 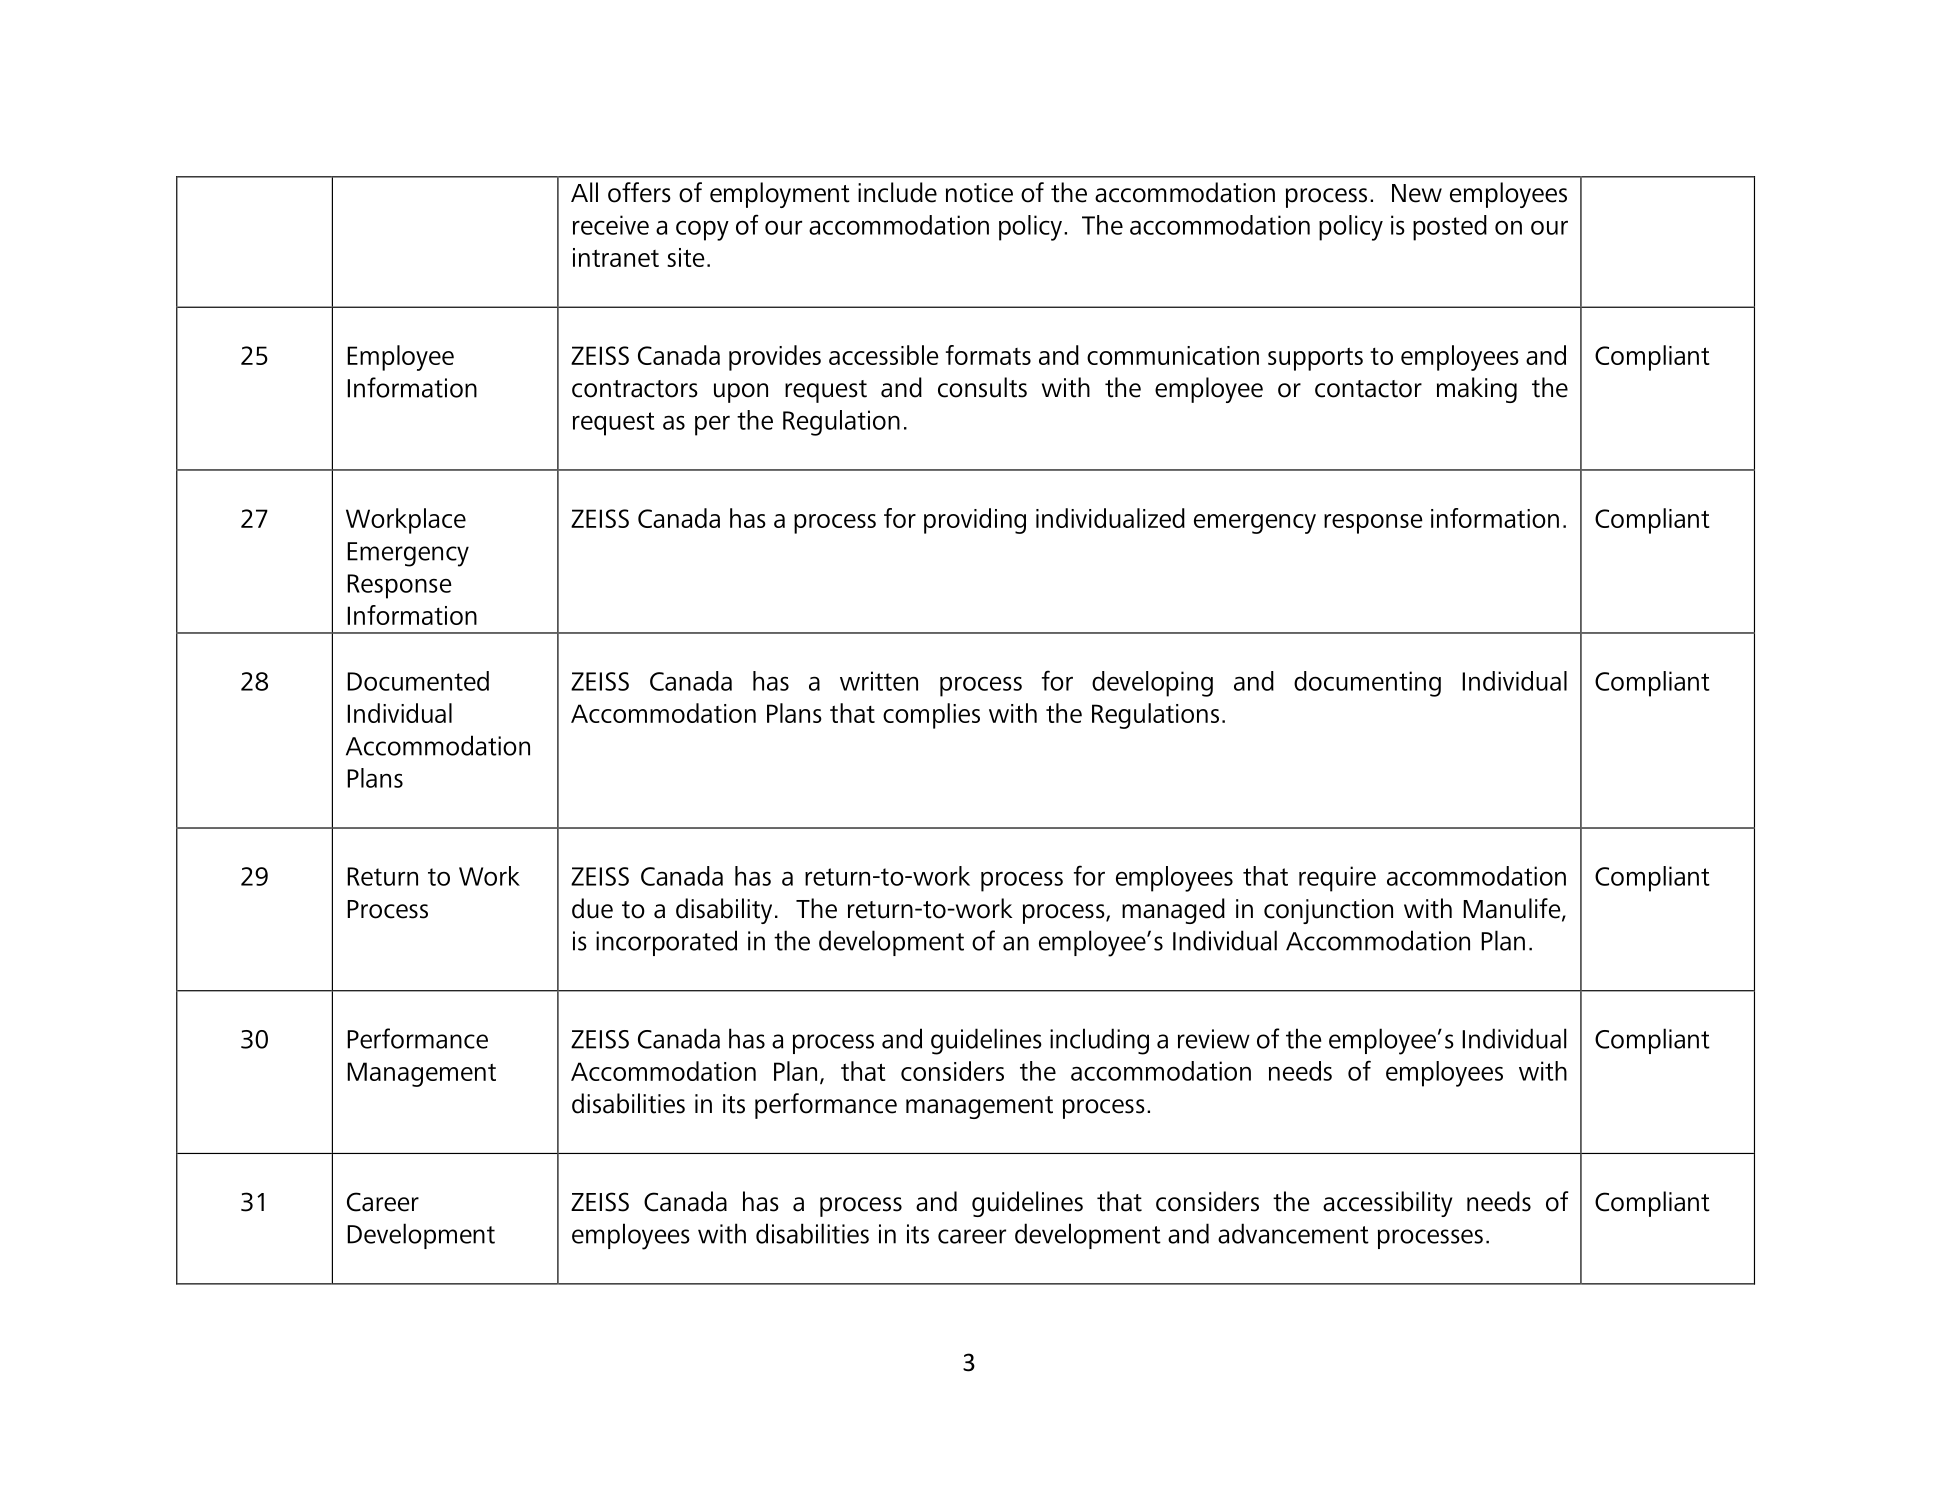 I want to click on incorporated, so click(x=666, y=943).
